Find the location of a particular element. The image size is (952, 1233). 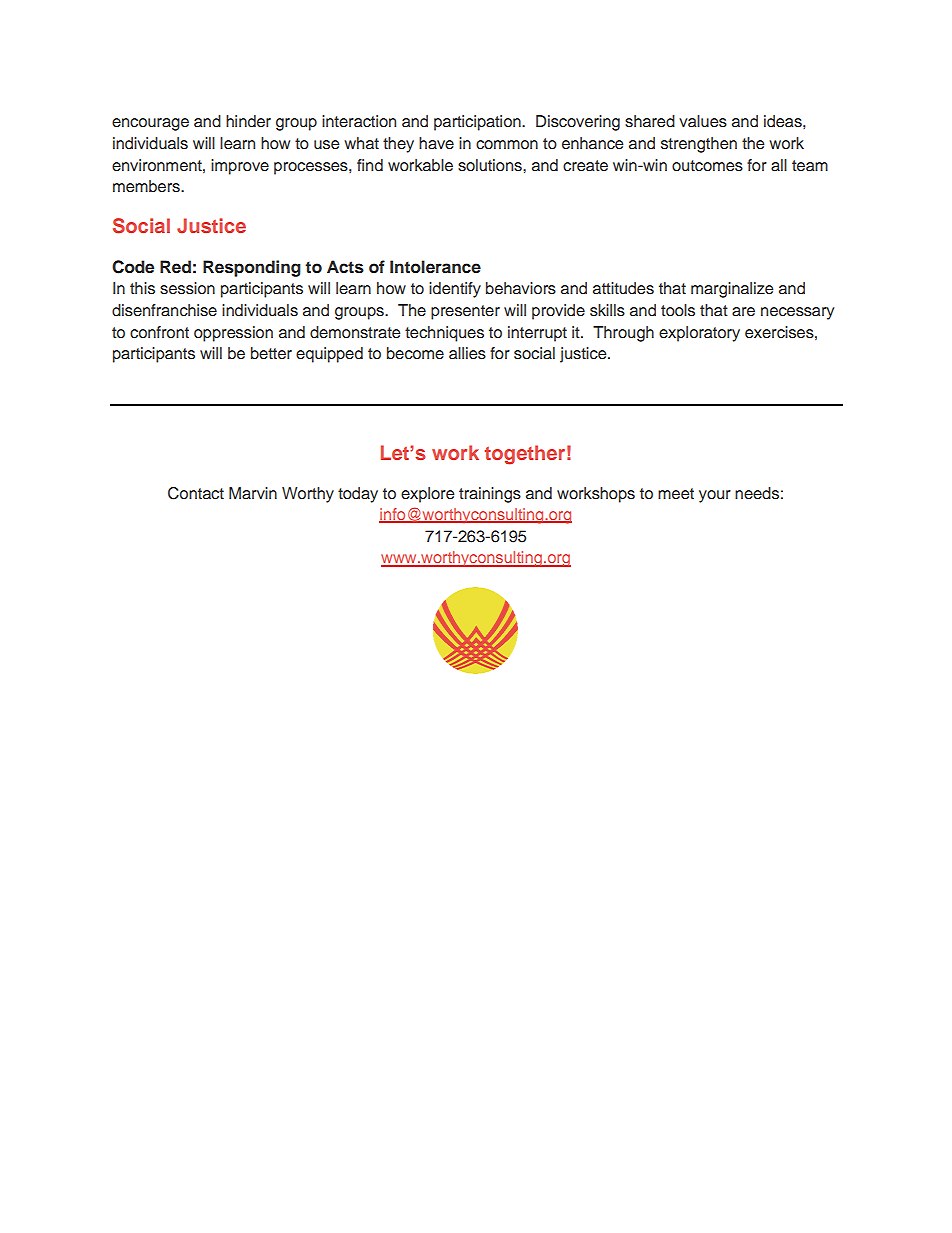

allies is located at coordinates (467, 353).
